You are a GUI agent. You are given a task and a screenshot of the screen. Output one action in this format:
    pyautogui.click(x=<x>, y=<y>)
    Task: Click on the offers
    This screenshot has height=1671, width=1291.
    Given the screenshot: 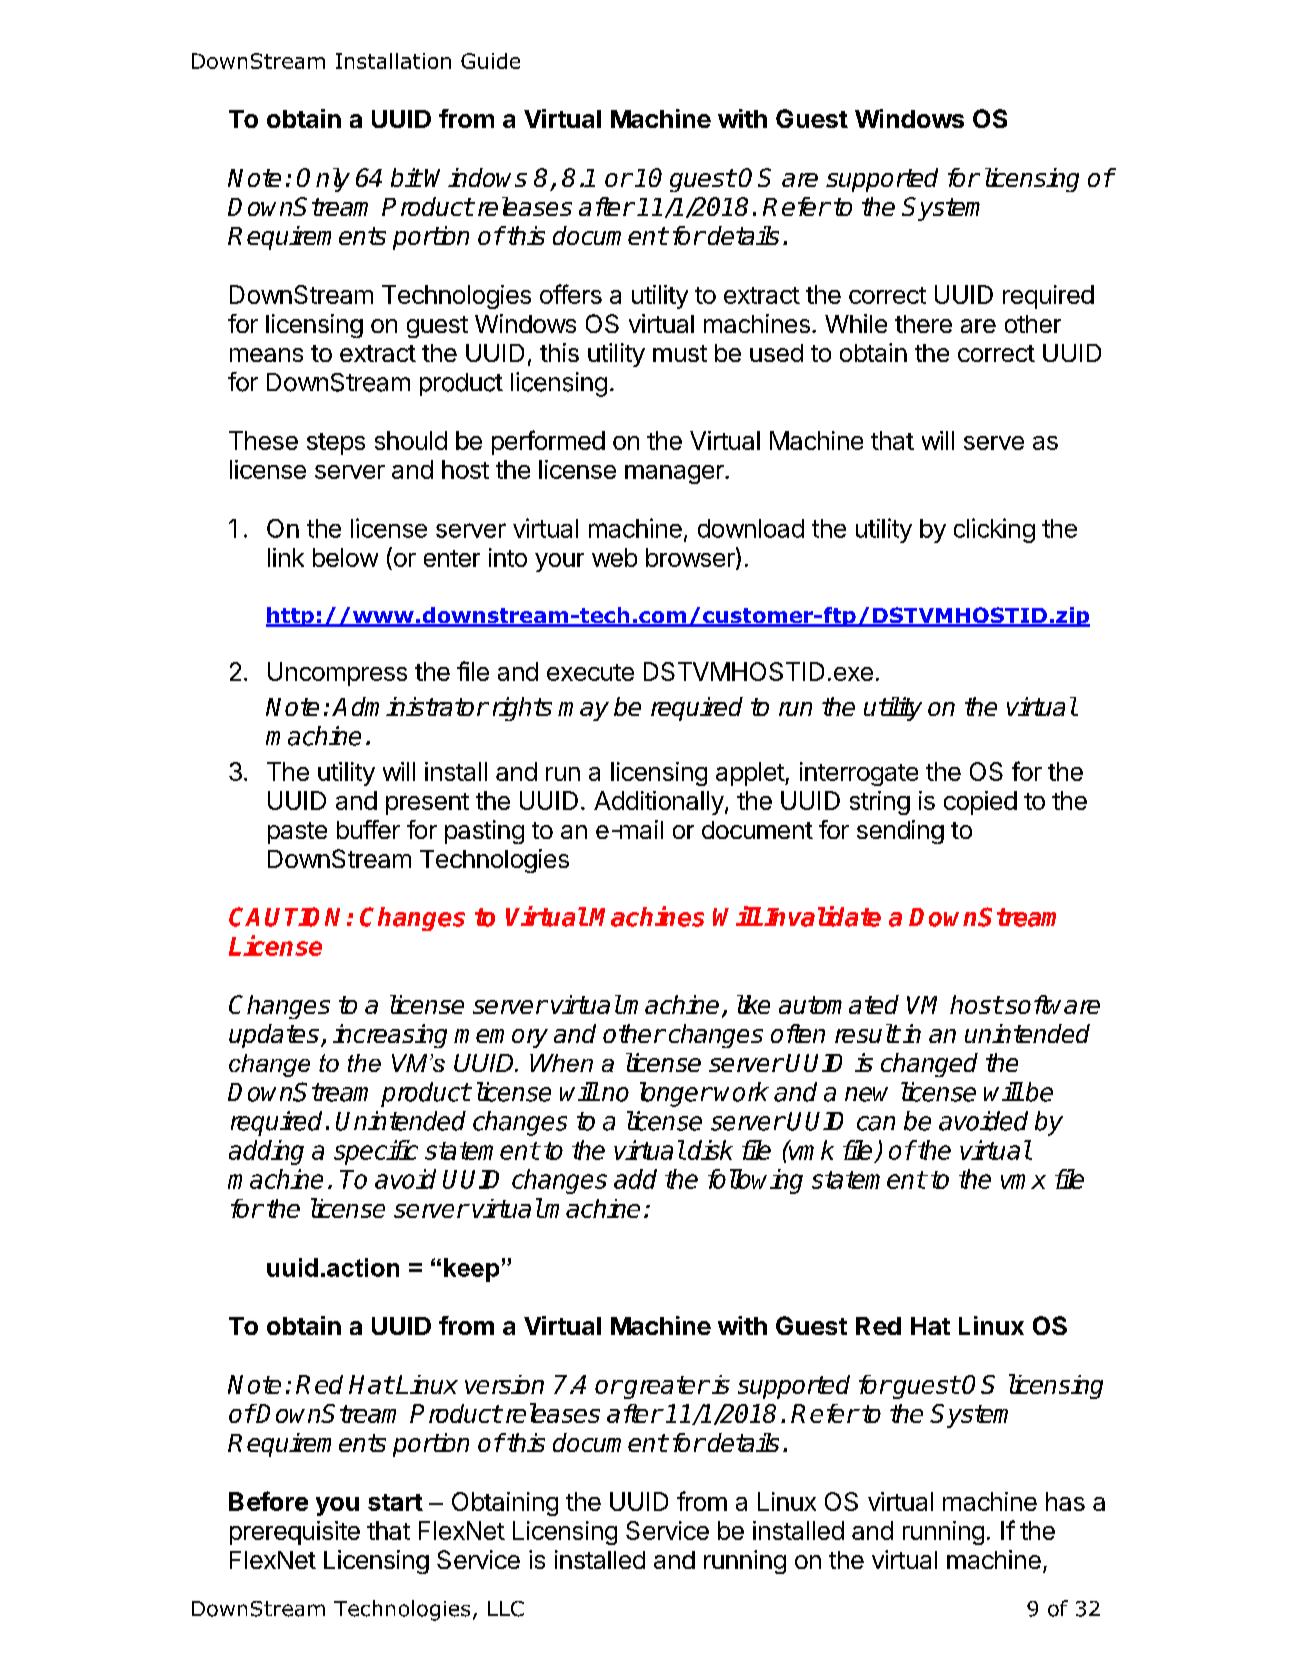 What is the action you would take?
    pyautogui.click(x=571, y=294)
